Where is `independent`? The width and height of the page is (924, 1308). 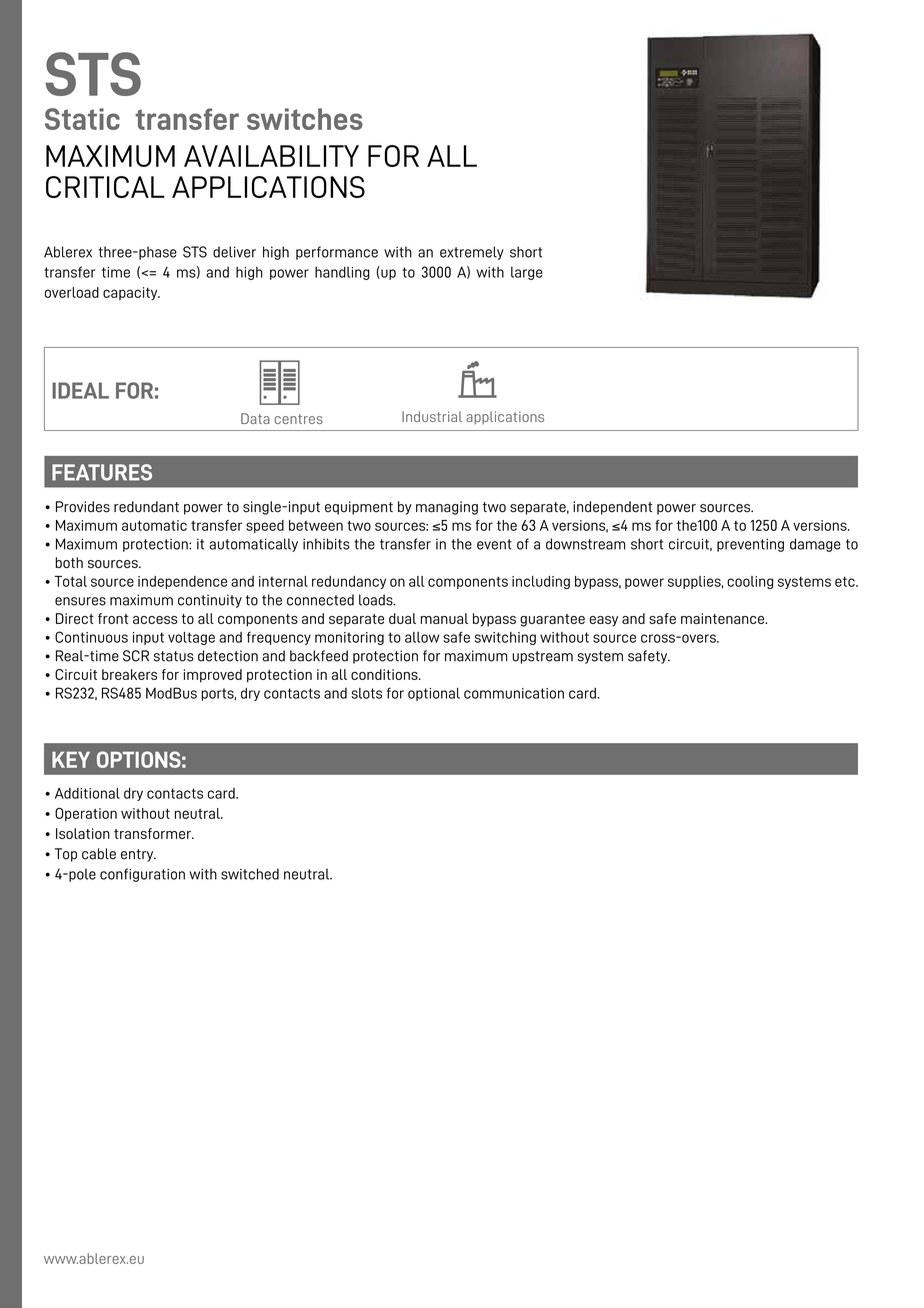
independent is located at coordinates (613, 508).
